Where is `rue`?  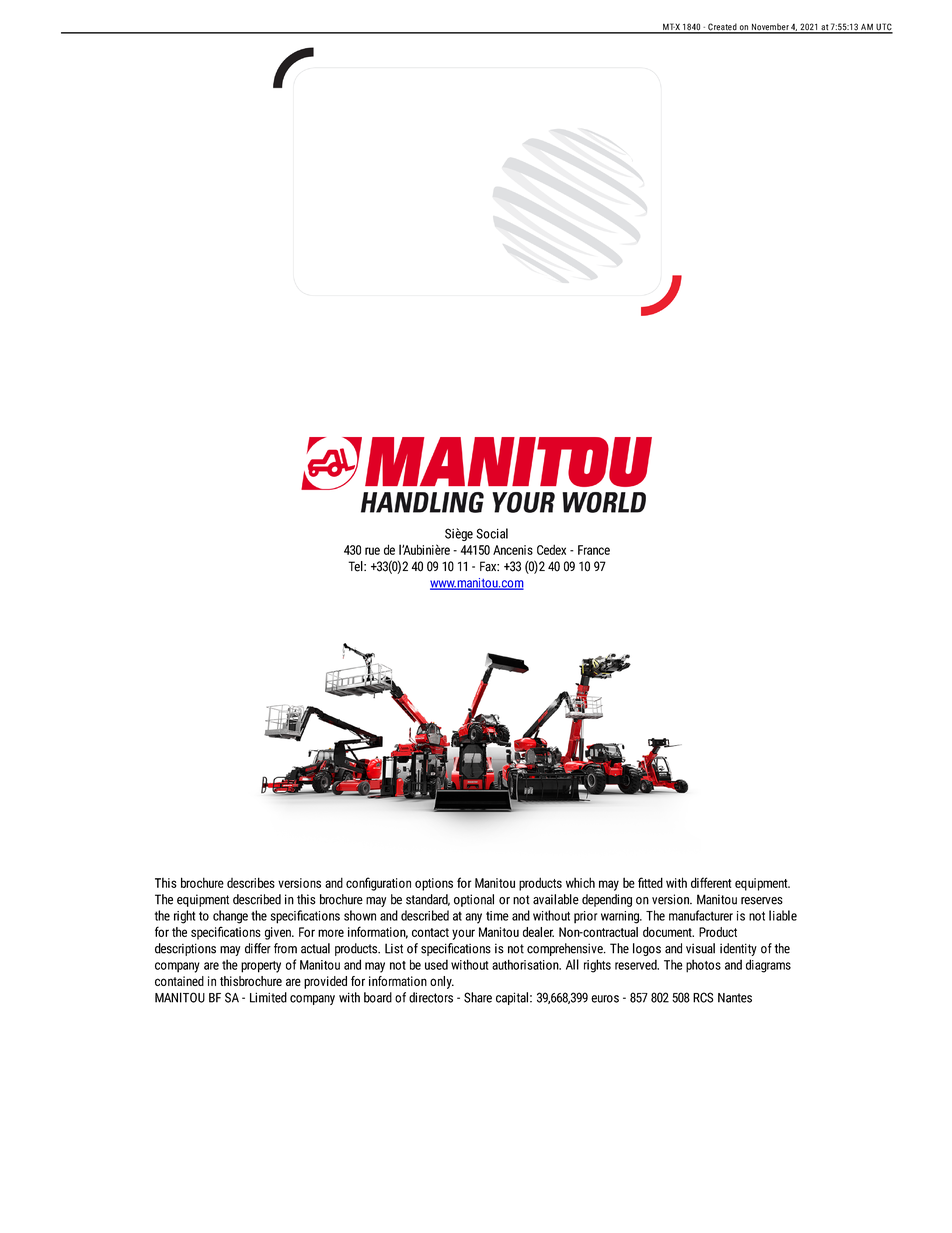 rue is located at coordinates (372, 551).
